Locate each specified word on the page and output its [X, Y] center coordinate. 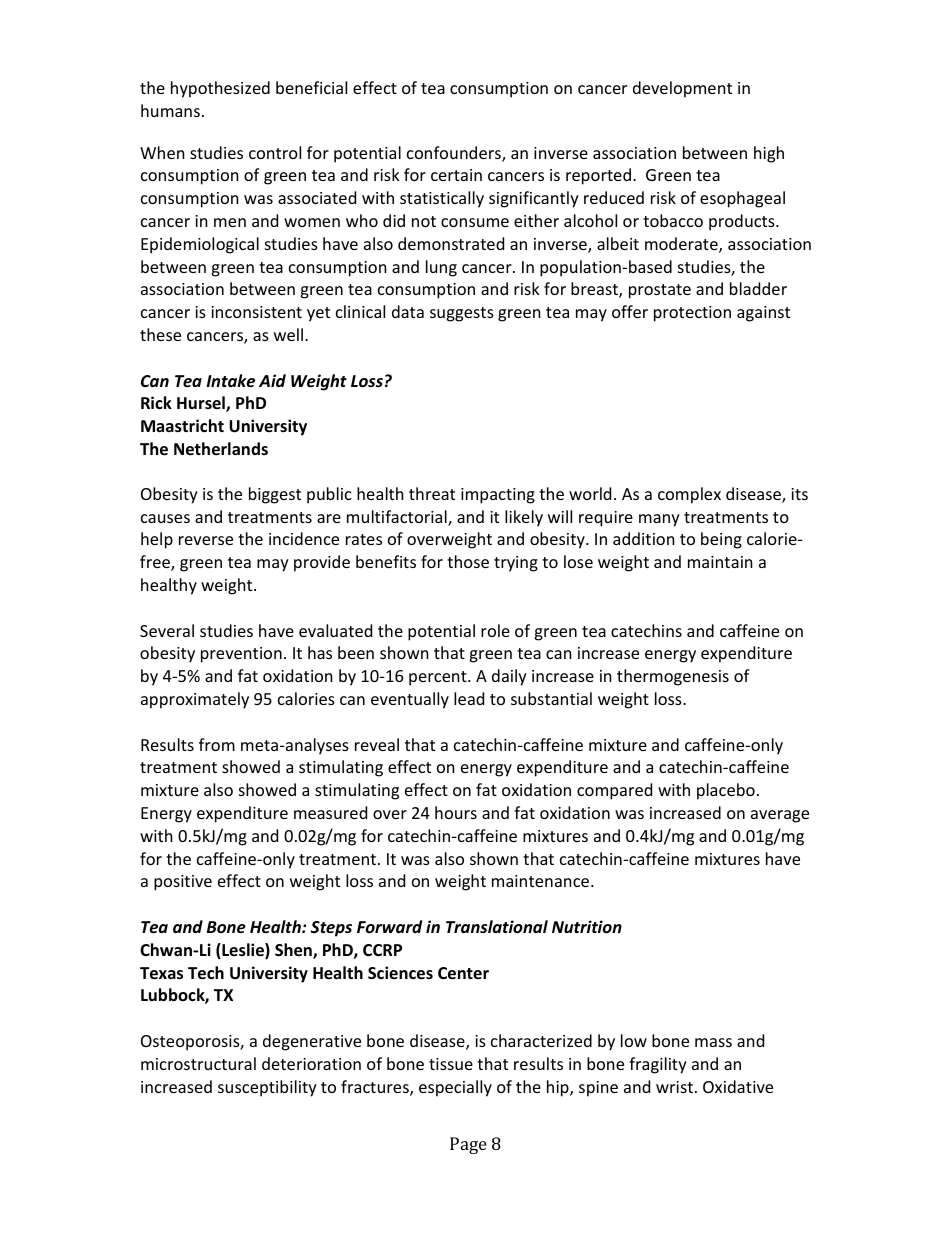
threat [432, 493]
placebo [726, 791]
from [217, 744]
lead [469, 698]
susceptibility [267, 1088]
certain [456, 175]
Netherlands [221, 449]
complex [689, 495]
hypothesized [220, 89]
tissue [451, 1064]
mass [713, 1042]
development [682, 89]
